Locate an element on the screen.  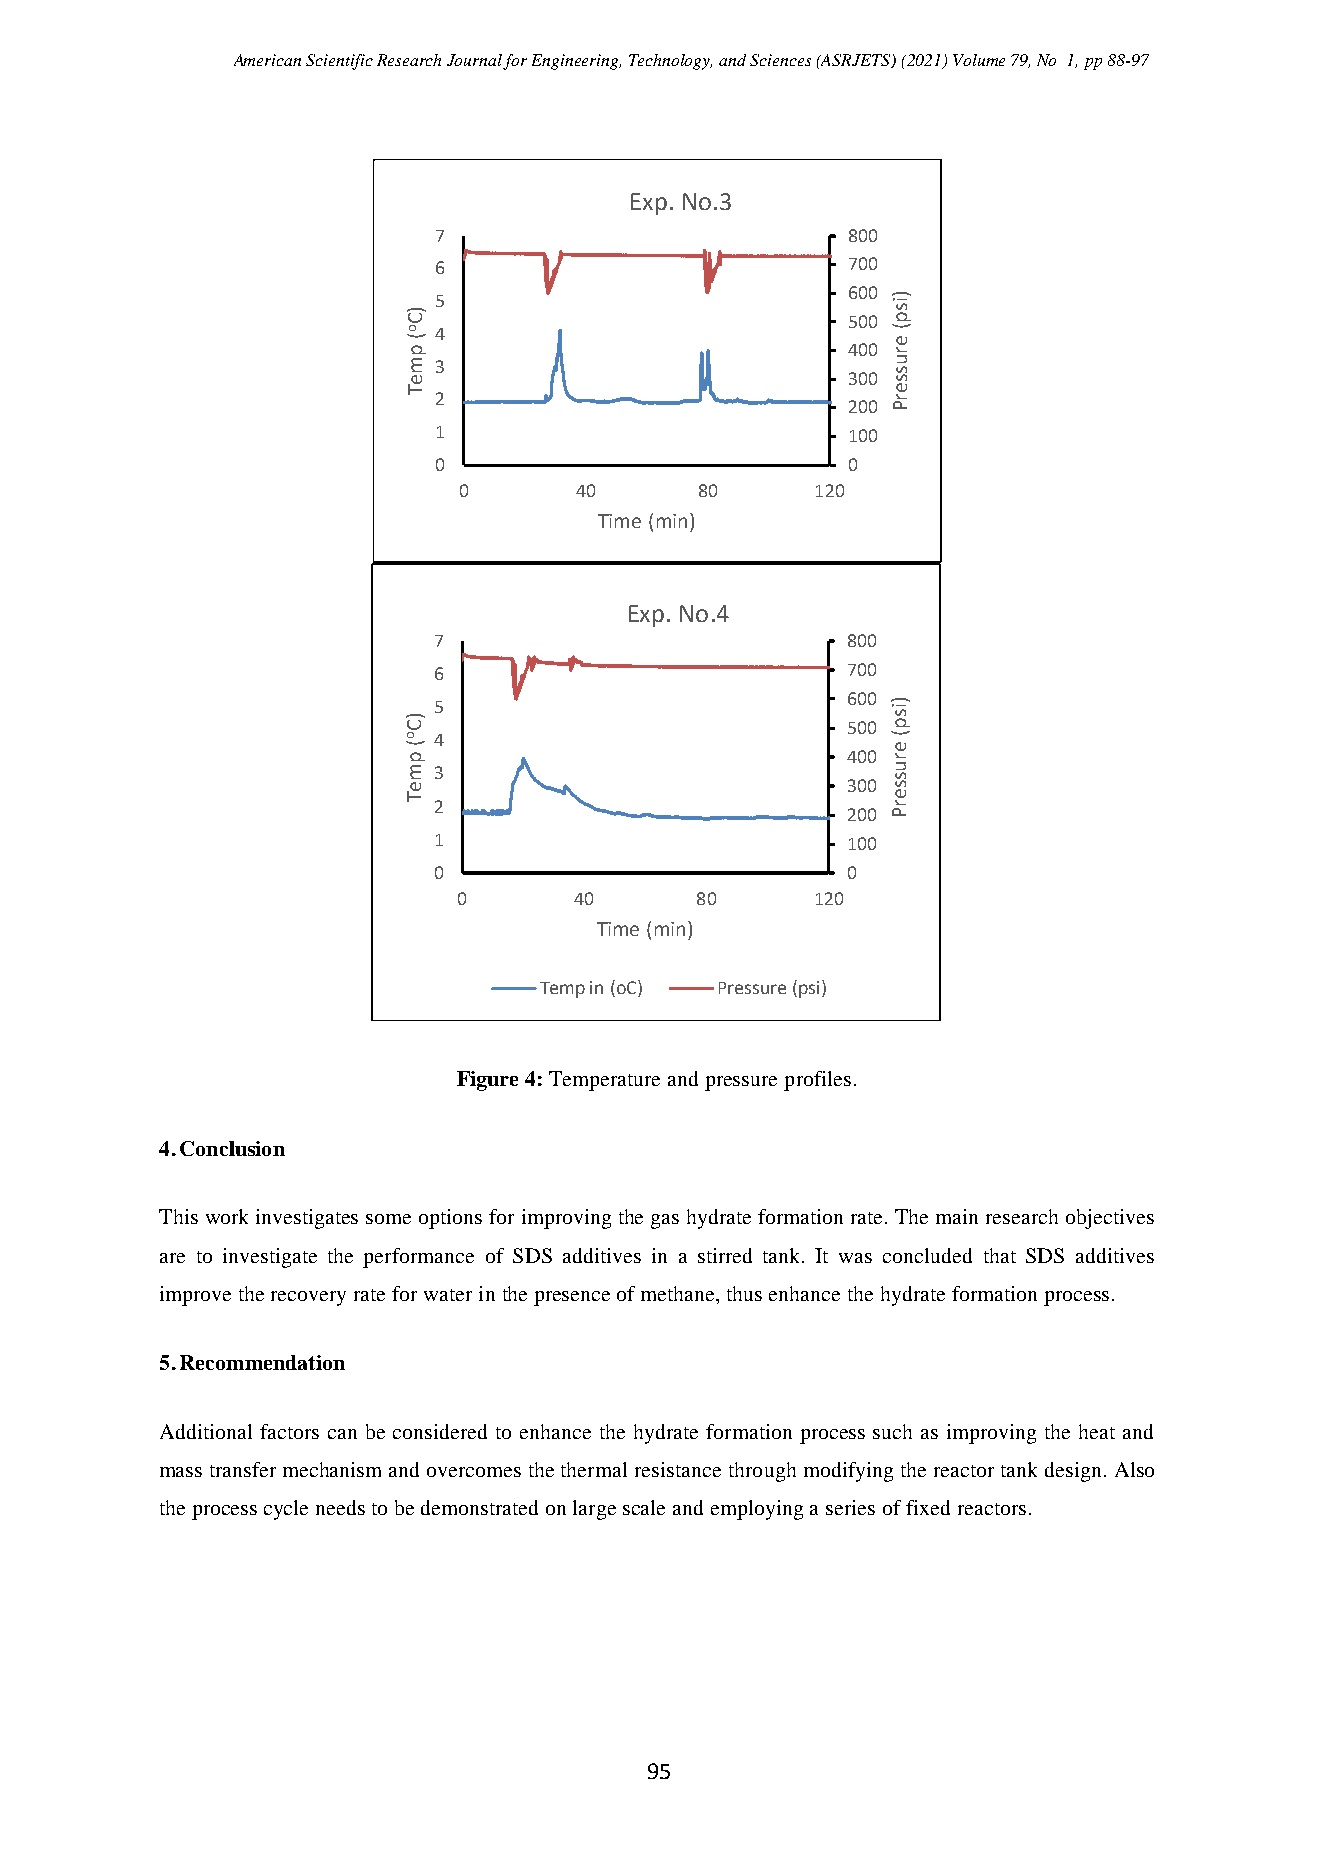
main is located at coordinates (957, 1216).
